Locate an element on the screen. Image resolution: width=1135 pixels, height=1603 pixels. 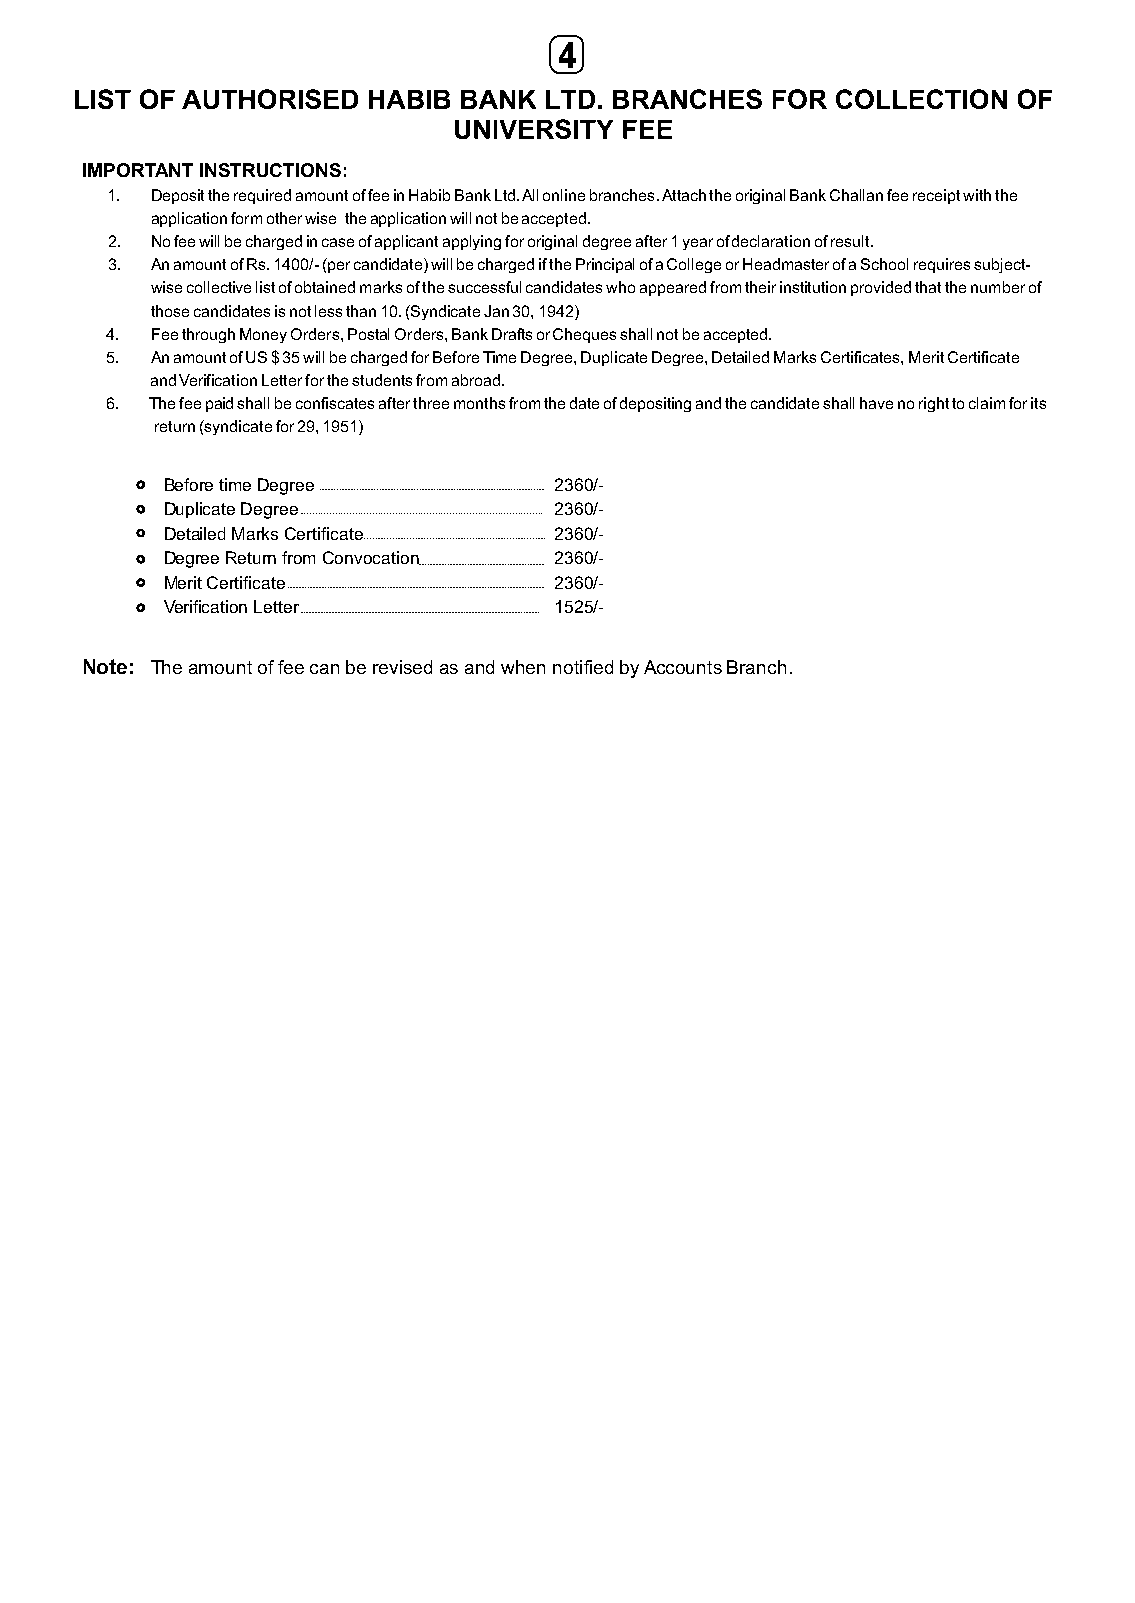
Note is located at coordinates (105, 666).
